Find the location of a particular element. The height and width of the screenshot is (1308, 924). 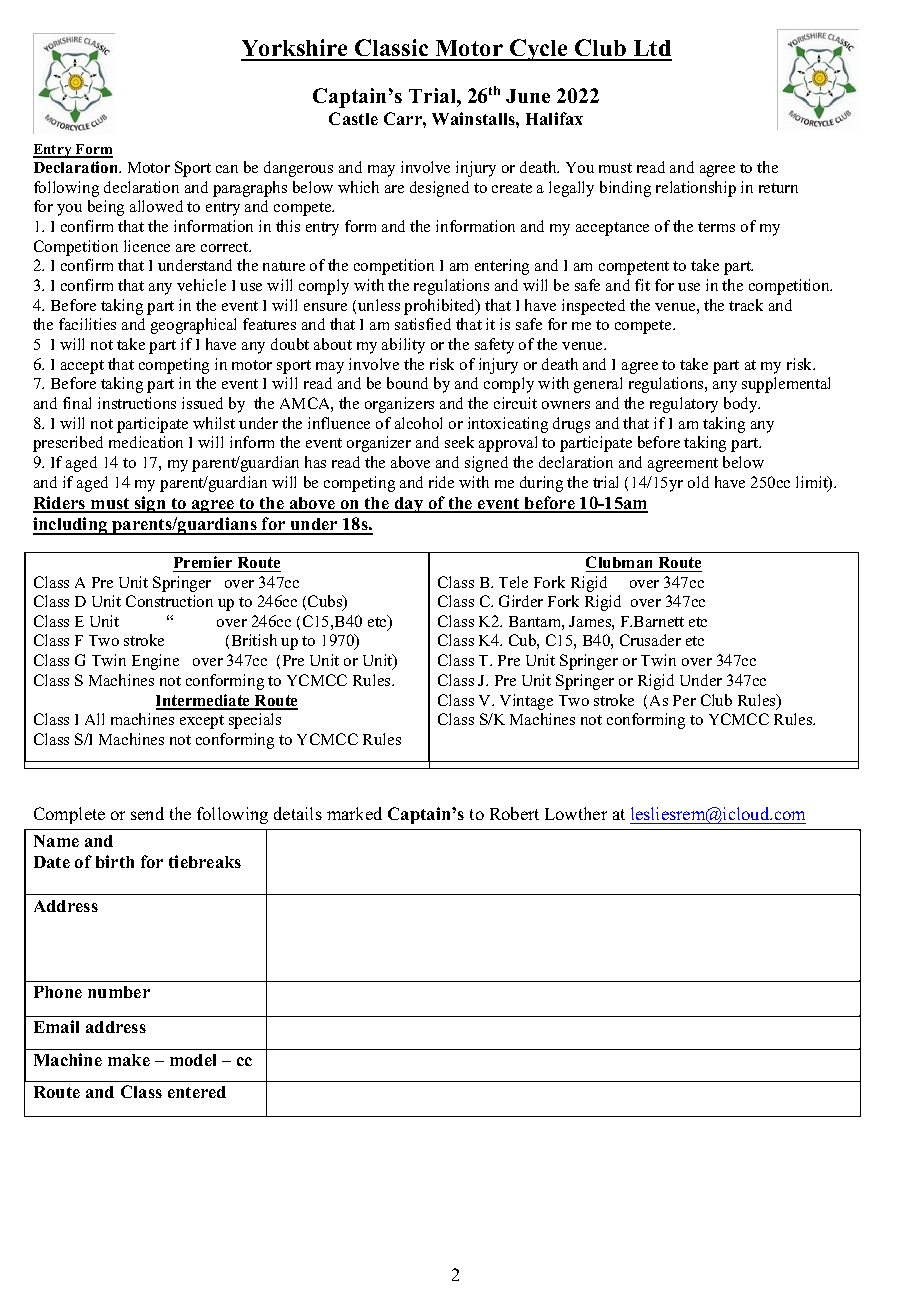

satisfied is located at coordinates (423, 324).
